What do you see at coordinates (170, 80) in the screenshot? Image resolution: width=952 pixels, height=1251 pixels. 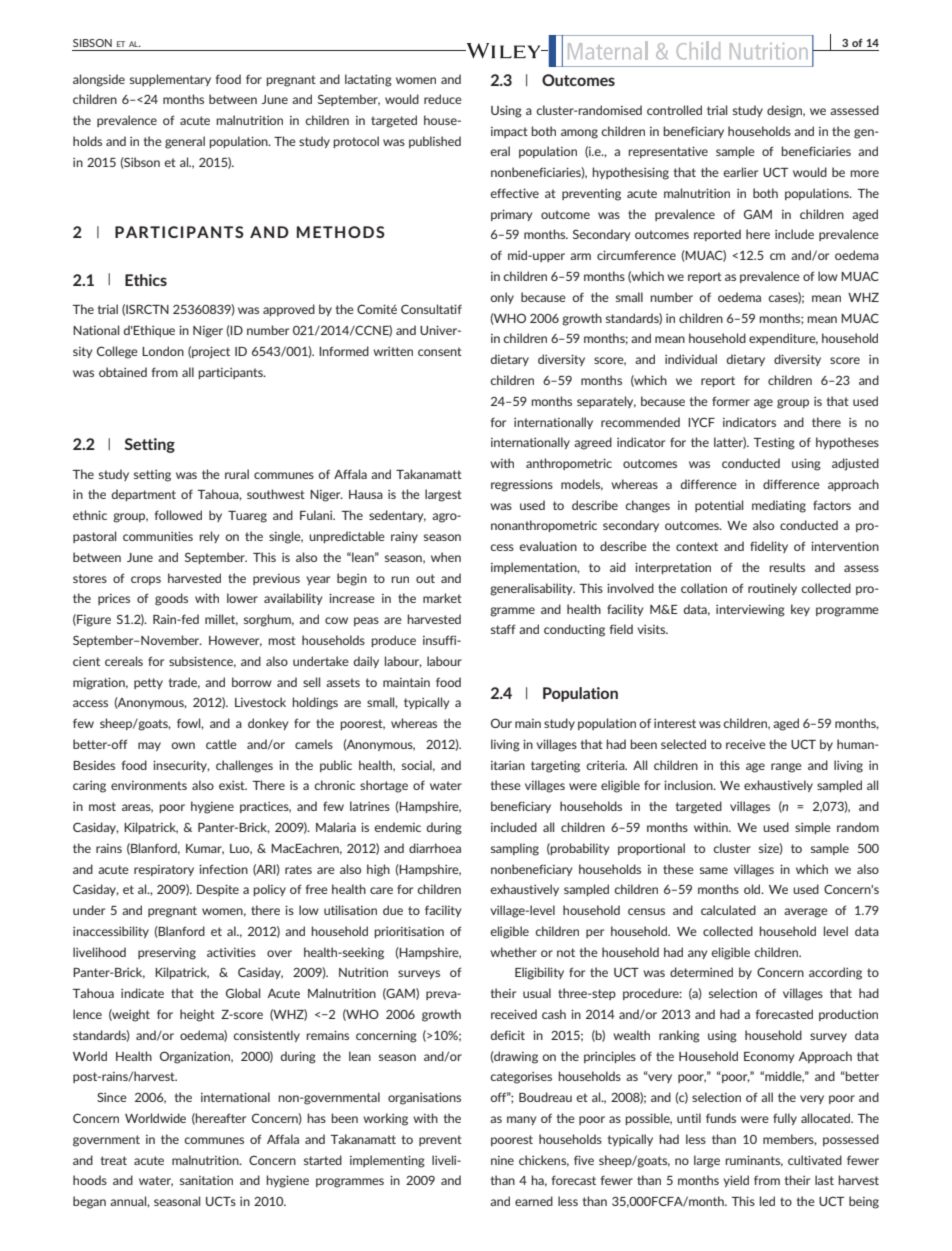 I see `supplementary` at bounding box center [170, 80].
